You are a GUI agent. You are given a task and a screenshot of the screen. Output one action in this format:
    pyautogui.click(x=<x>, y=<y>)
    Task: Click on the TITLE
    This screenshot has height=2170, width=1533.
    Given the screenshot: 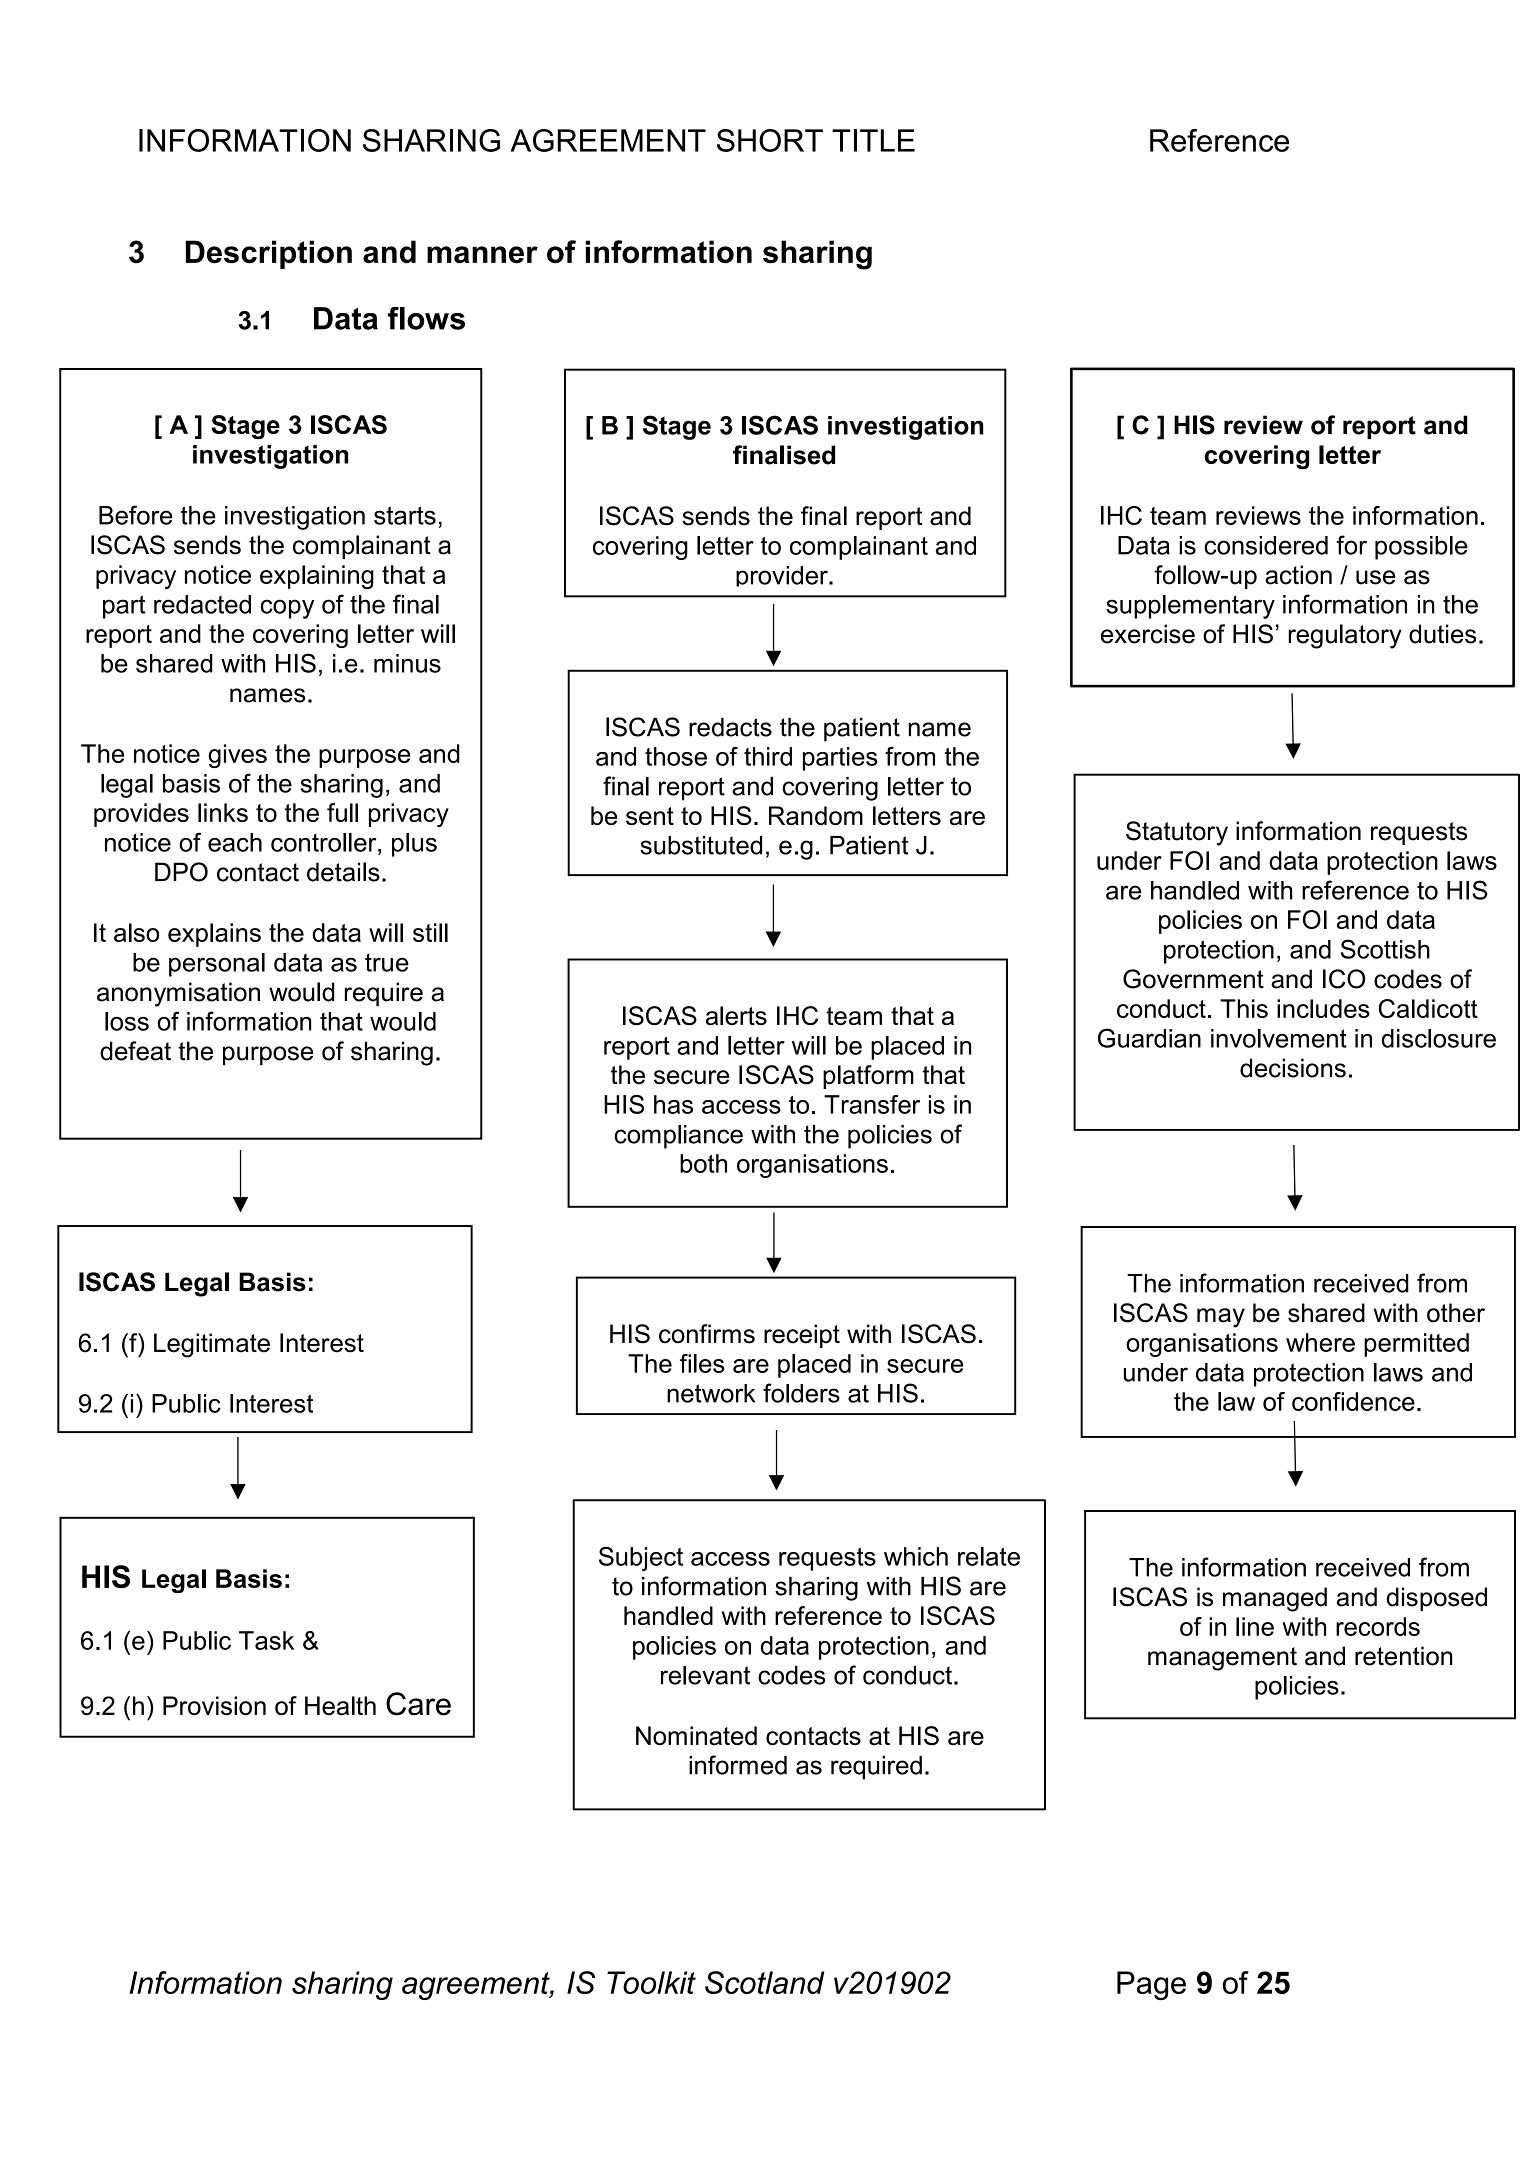 What is the action you would take?
    pyautogui.click(x=873, y=140)
